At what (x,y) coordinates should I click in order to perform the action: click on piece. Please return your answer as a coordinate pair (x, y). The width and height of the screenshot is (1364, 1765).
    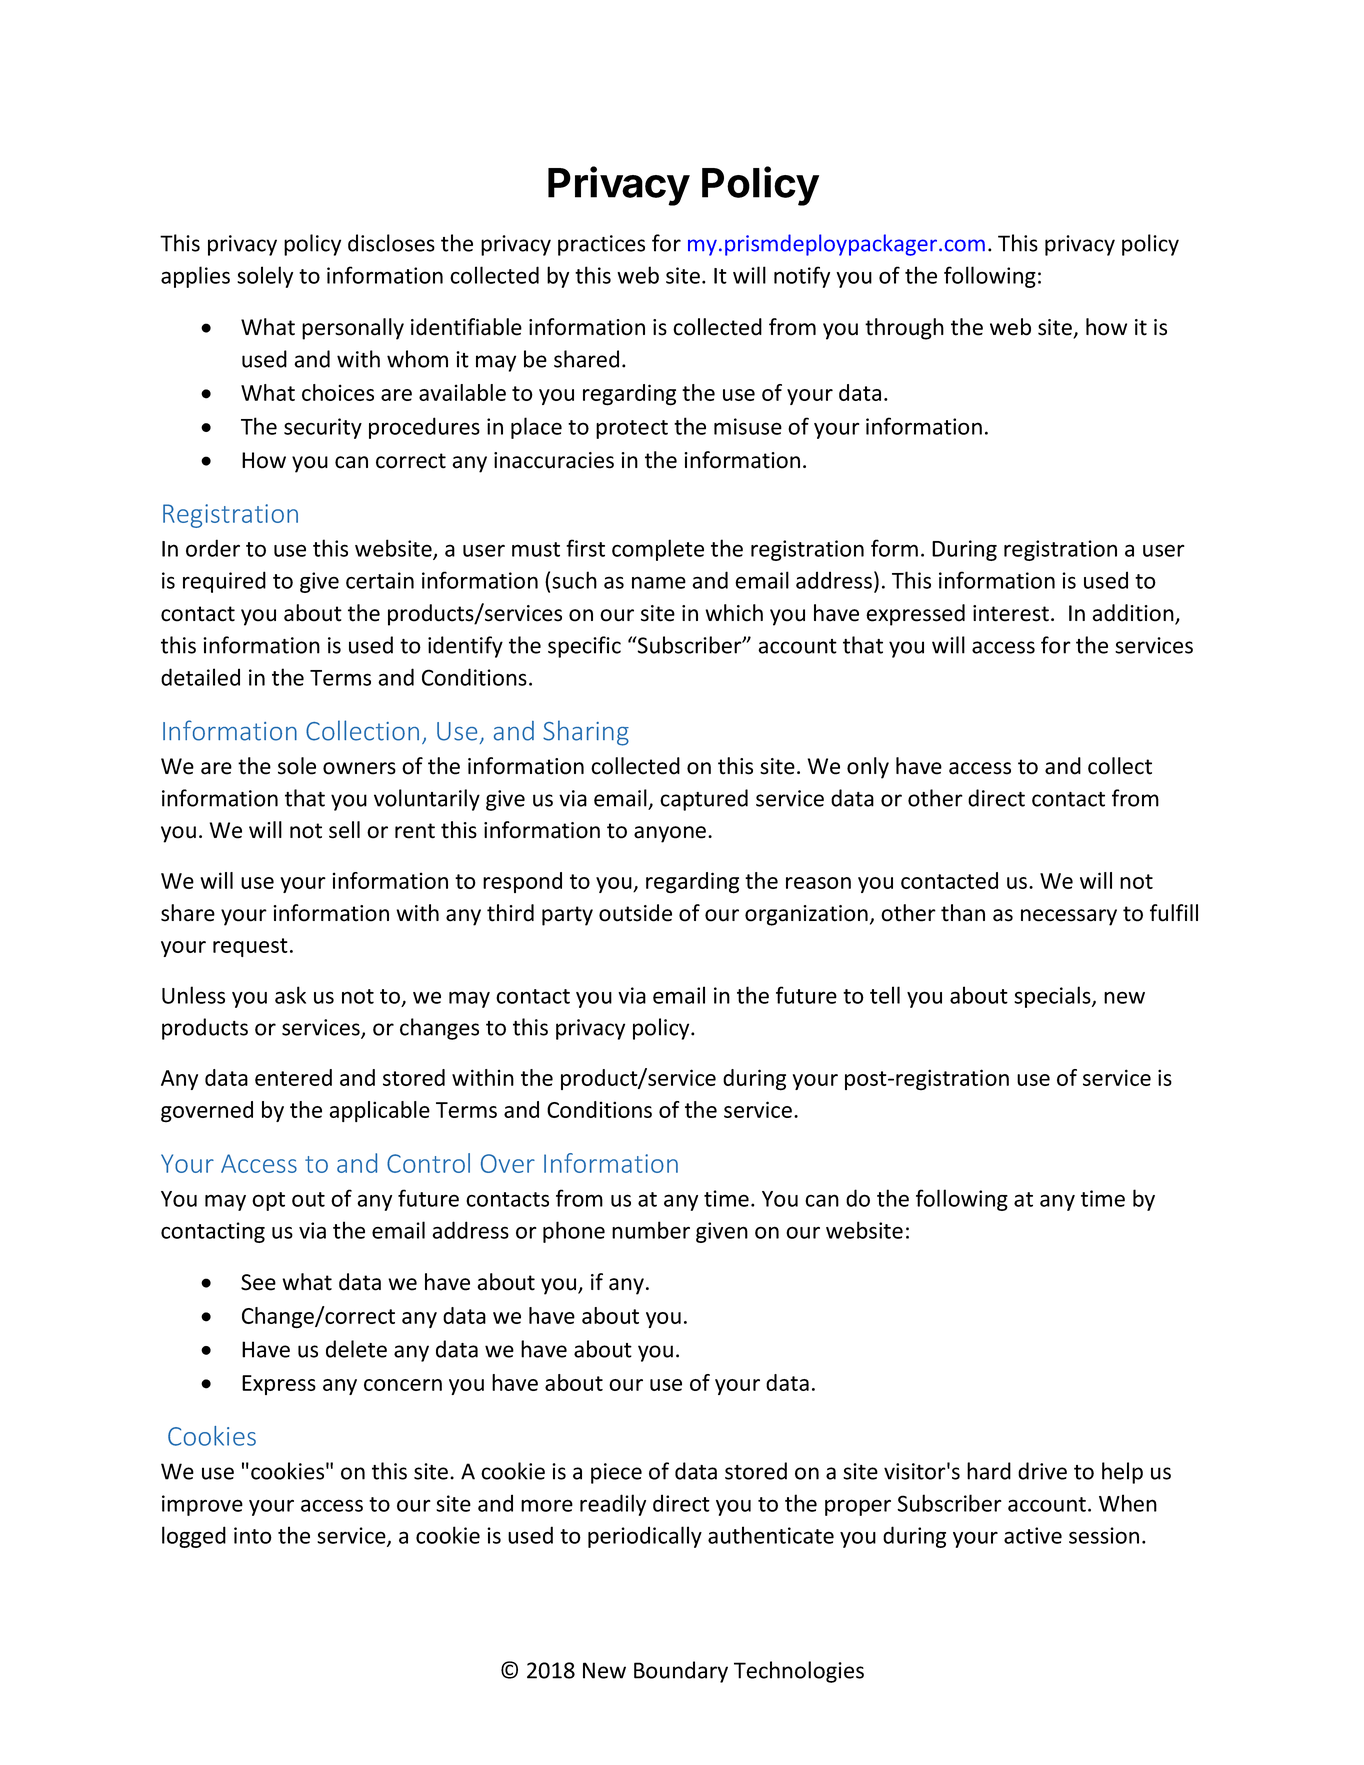
    Looking at the image, I should click on (616, 1473).
